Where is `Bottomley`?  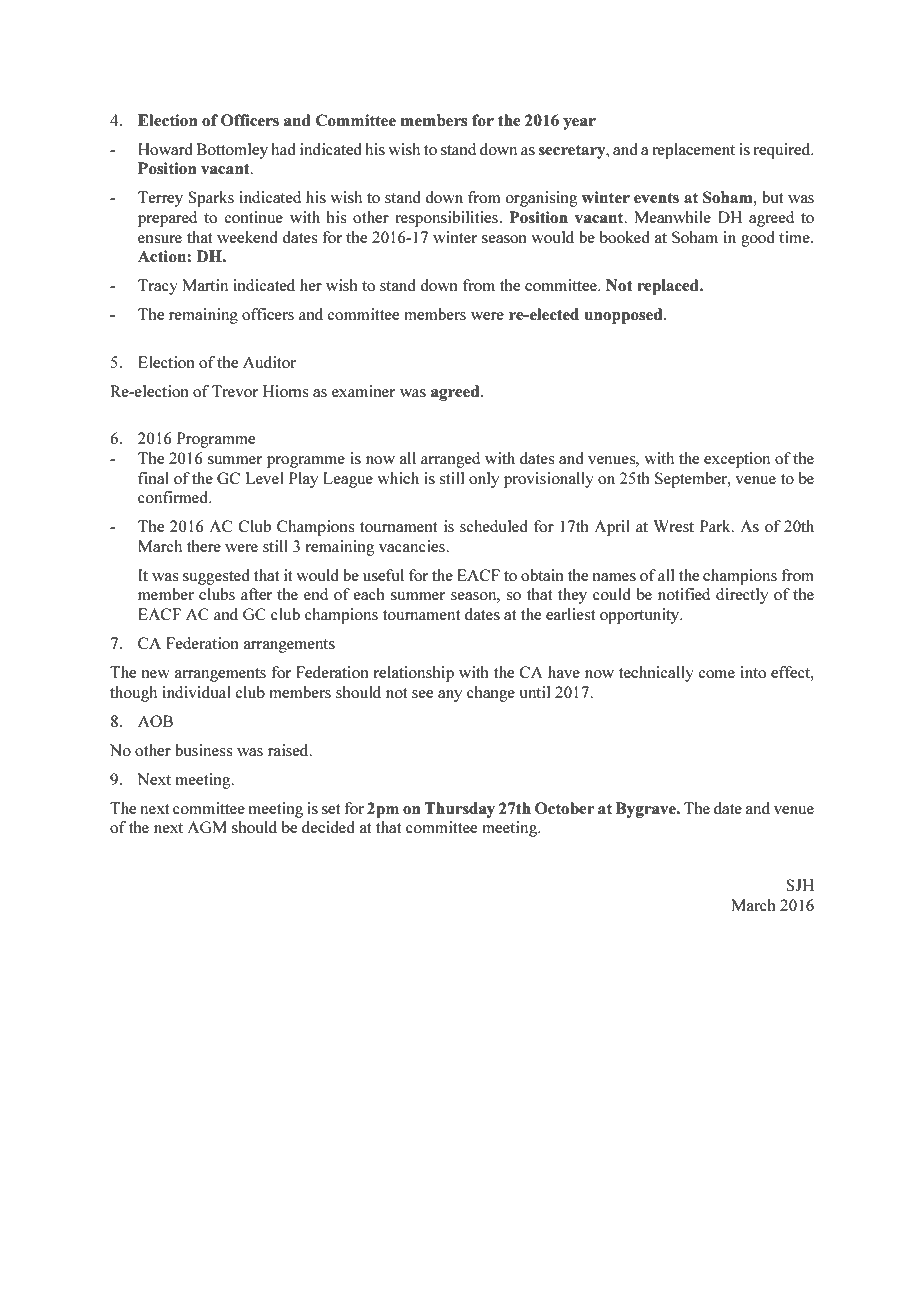 Bottomley is located at coordinates (232, 151).
